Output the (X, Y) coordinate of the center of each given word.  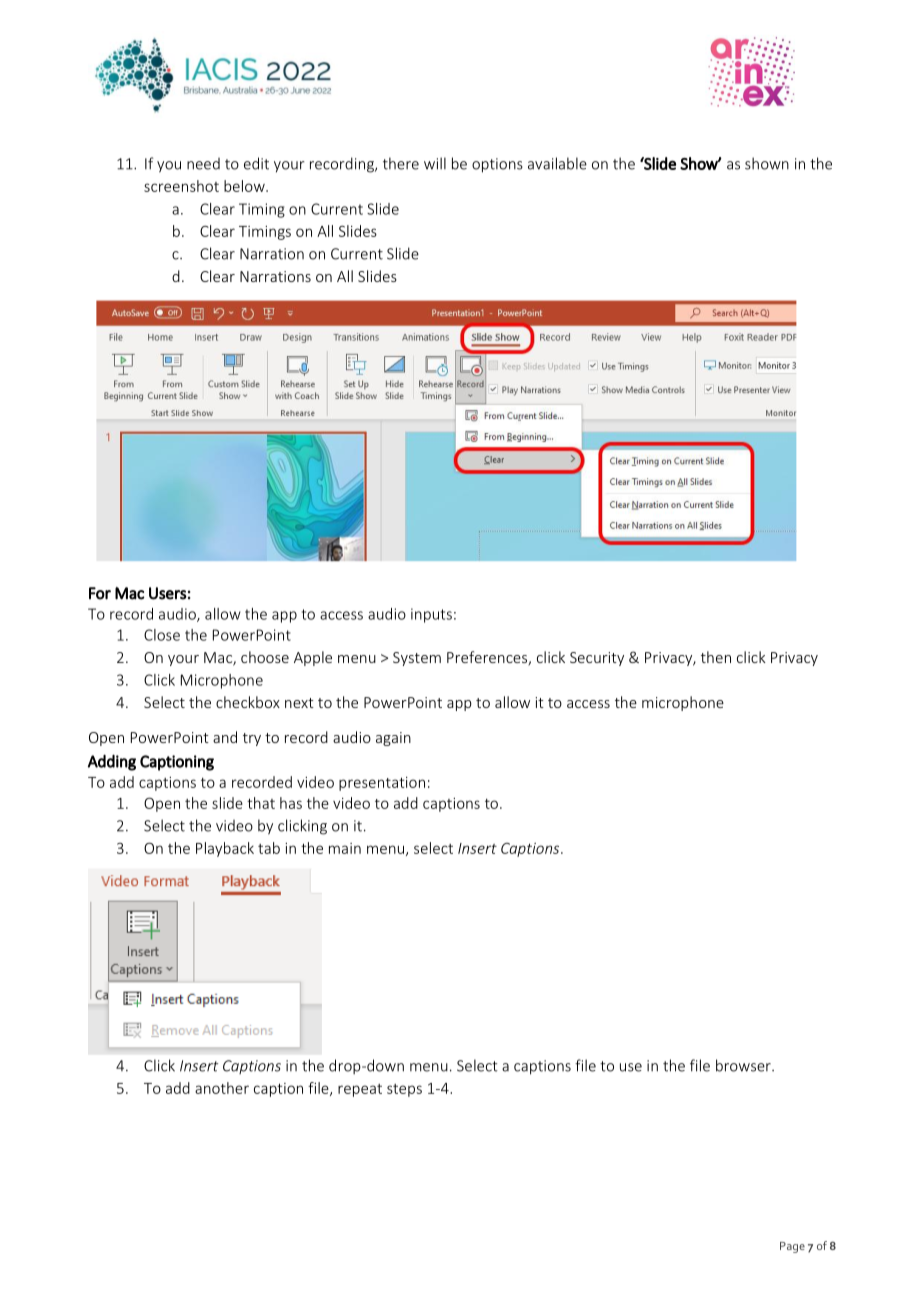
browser (744, 1065)
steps (404, 1090)
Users (168, 593)
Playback (225, 849)
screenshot (181, 186)
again (393, 739)
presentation (382, 784)
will (435, 163)
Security (597, 659)
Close (162, 635)
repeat (360, 1090)
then (716, 657)
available (557, 163)
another (222, 1088)
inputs (431, 615)
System (417, 659)
